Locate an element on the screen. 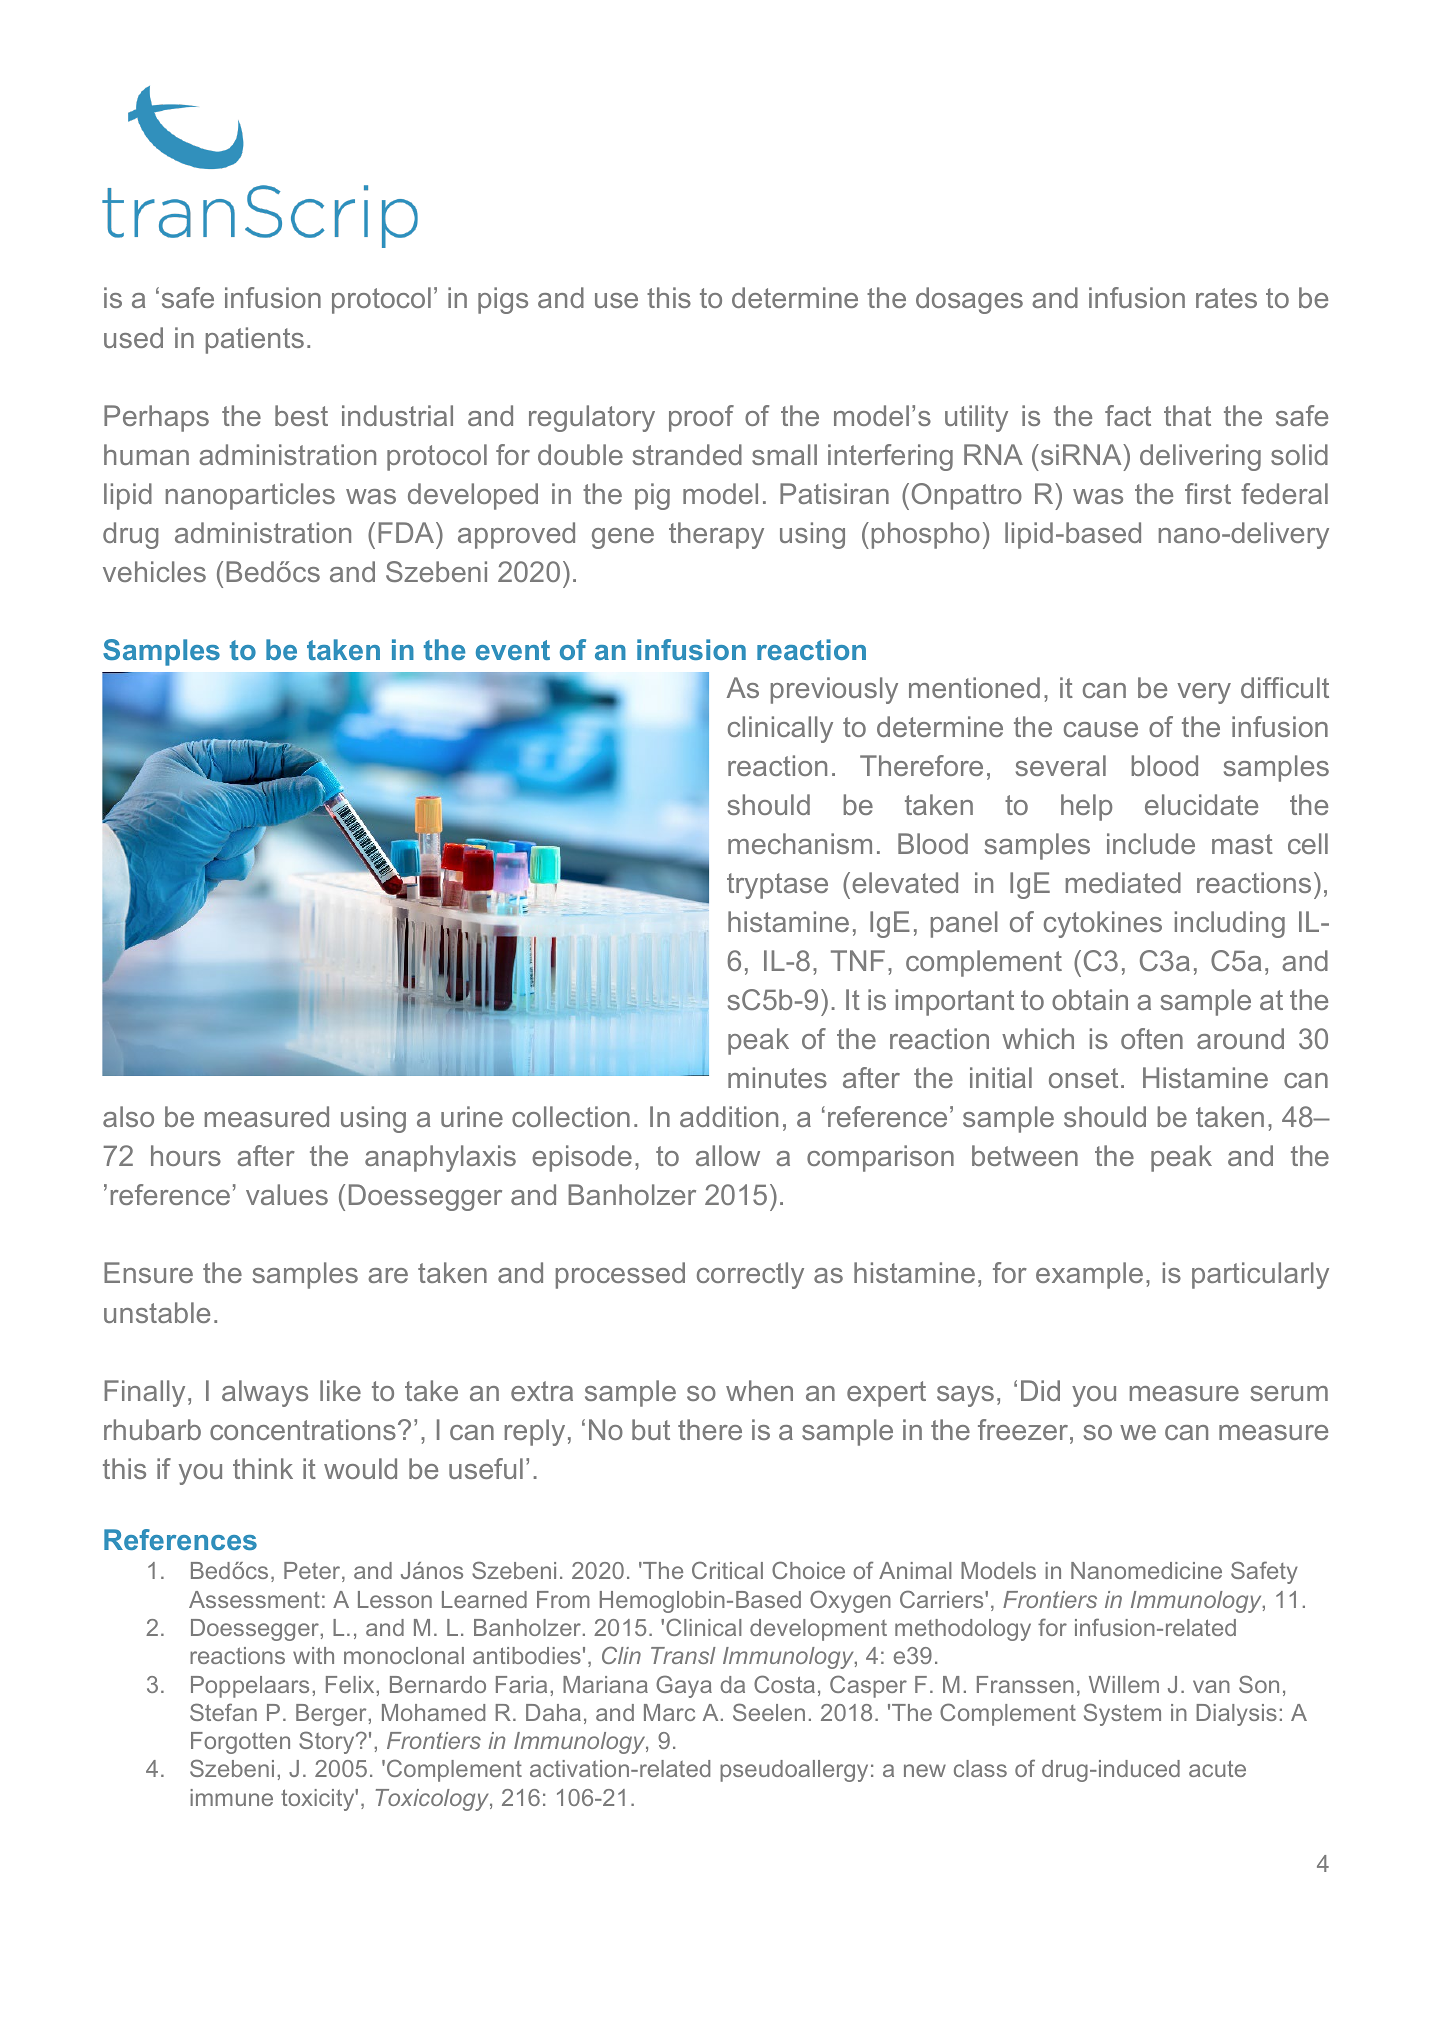 This screenshot has height=2026, width=1432. always is located at coordinates (265, 1393).
